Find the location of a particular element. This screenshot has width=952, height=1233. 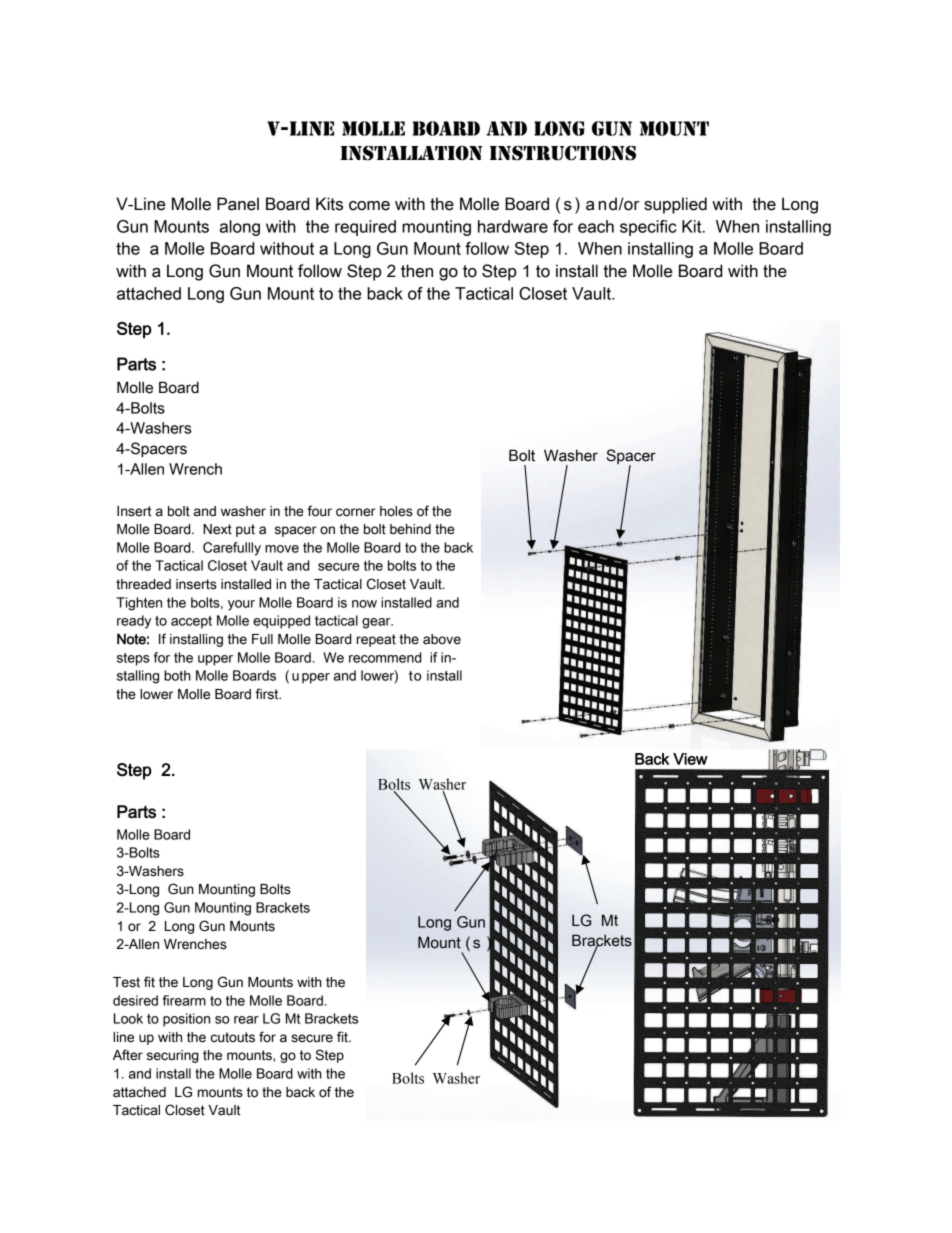

View is located at coordinates (690, 759).
